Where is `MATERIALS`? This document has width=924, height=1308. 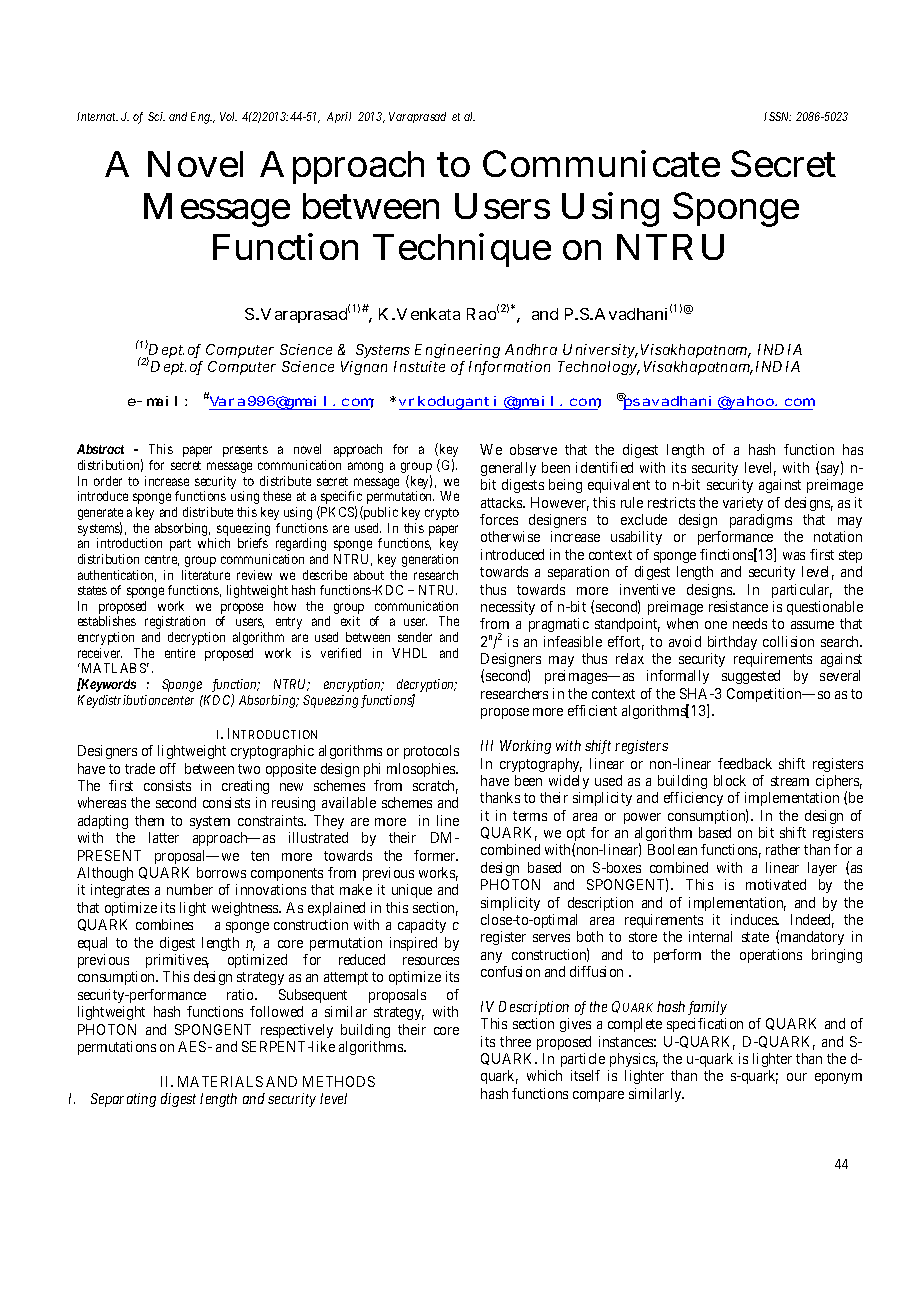
MATERIALS is located at coordinates (220, 1081).
